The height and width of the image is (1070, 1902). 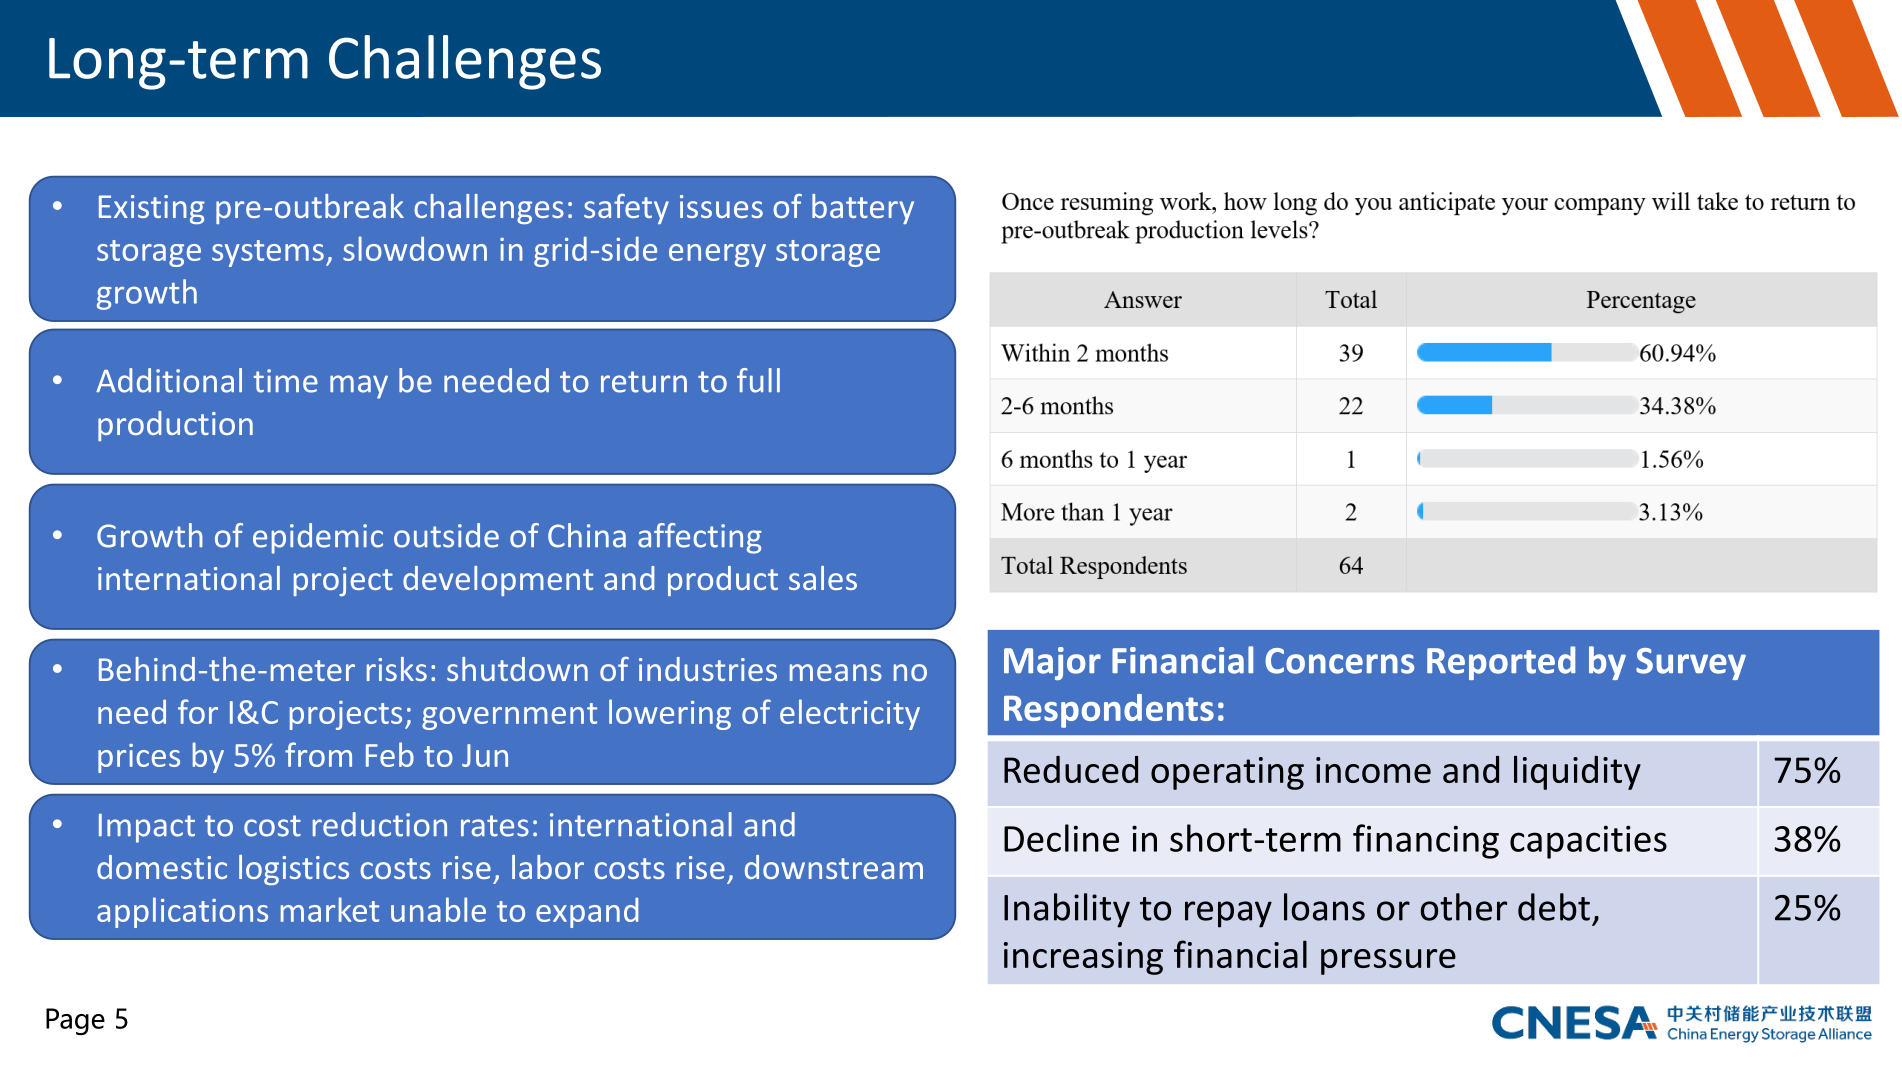 What do you see at coordinates (75, 1021) in the image?
I see `Page` at bounding box center [75, 1021].
